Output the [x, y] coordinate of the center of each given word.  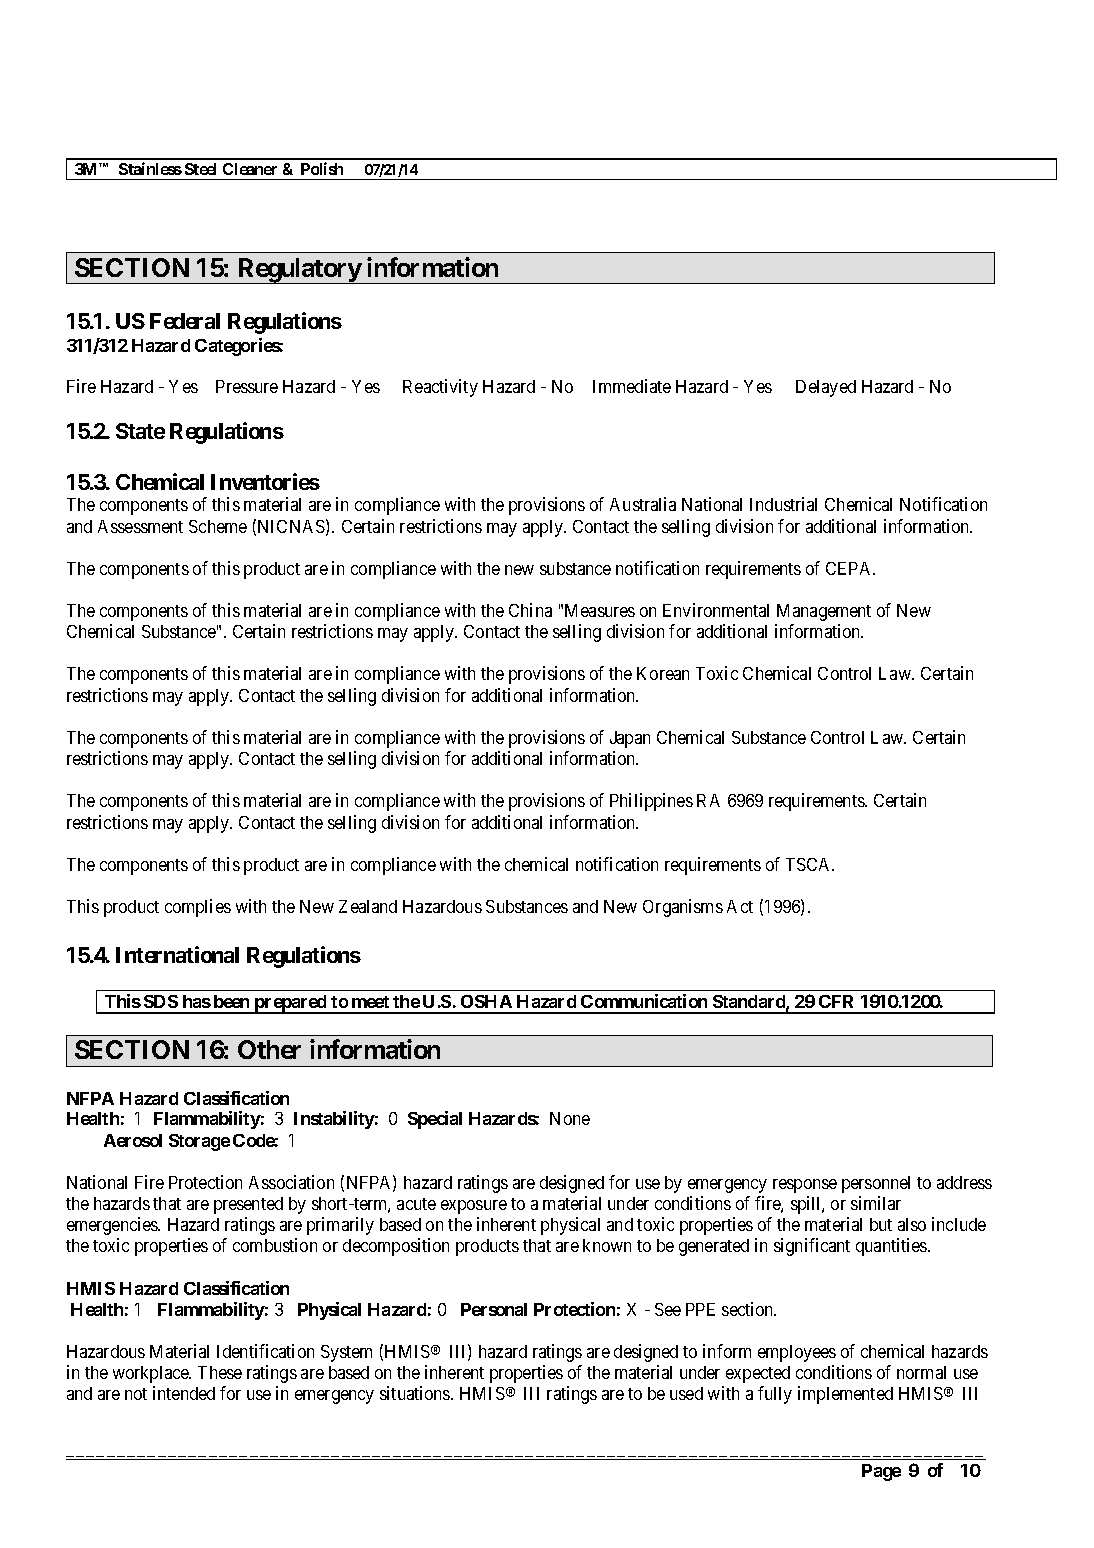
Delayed [826, 388]
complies [198, 908]
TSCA [810, 864]
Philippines [651, 802]
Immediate [632, 386]
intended [184, 1393]
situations [416, 1393]
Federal [185, 321]
